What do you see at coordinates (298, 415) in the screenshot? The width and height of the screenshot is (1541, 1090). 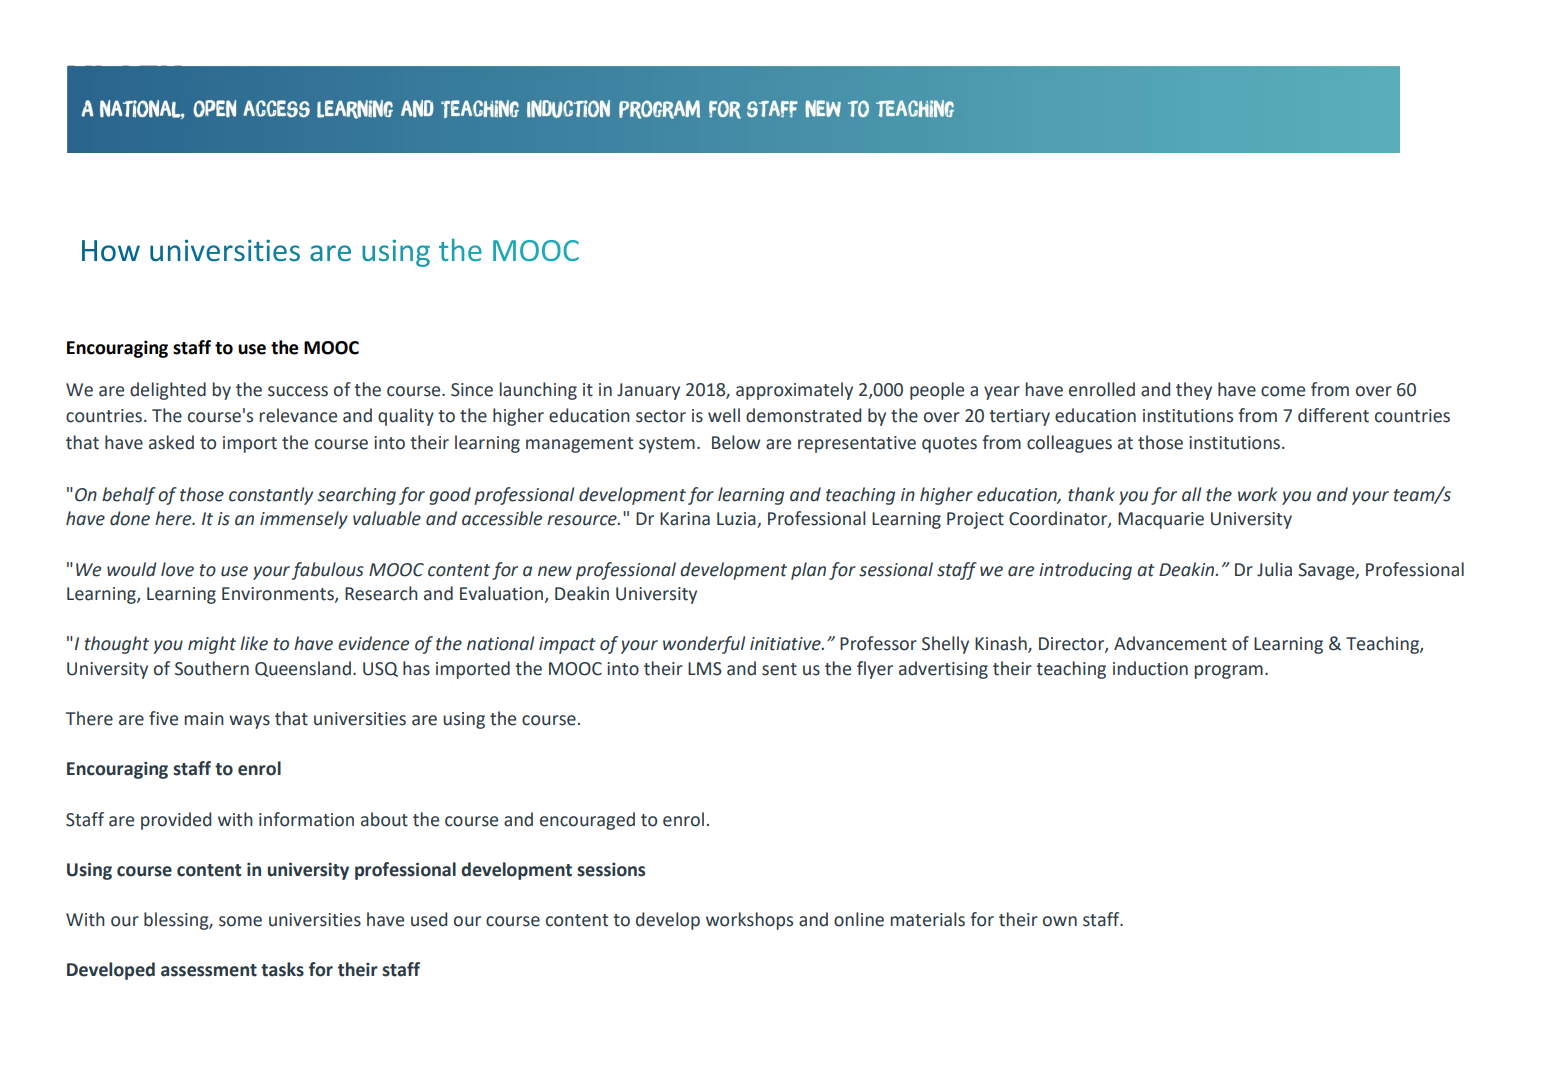 I see `relevance` at bounding box center [298, 415].
